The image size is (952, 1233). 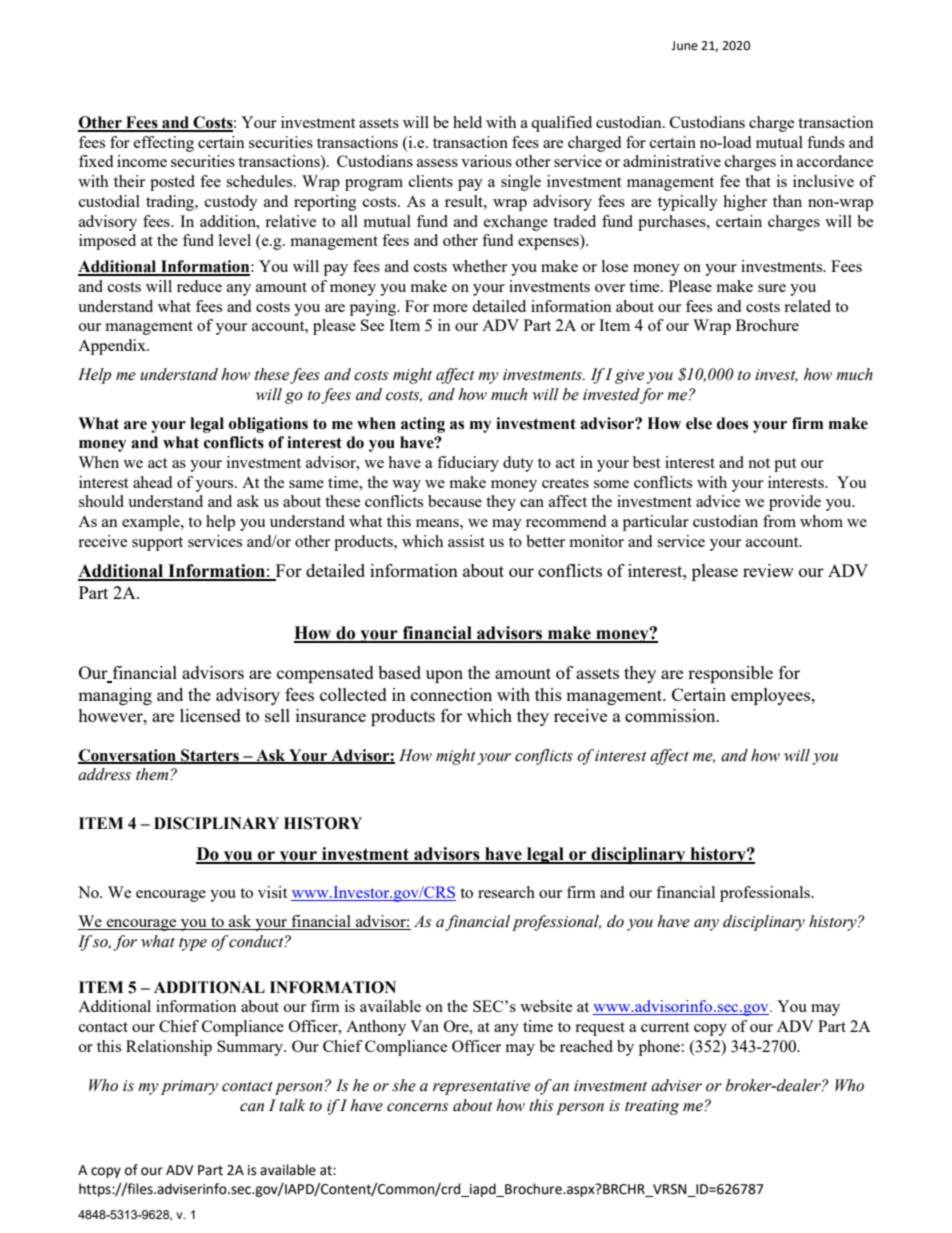 I want to click on effecting, so click(x=164, y=144).
